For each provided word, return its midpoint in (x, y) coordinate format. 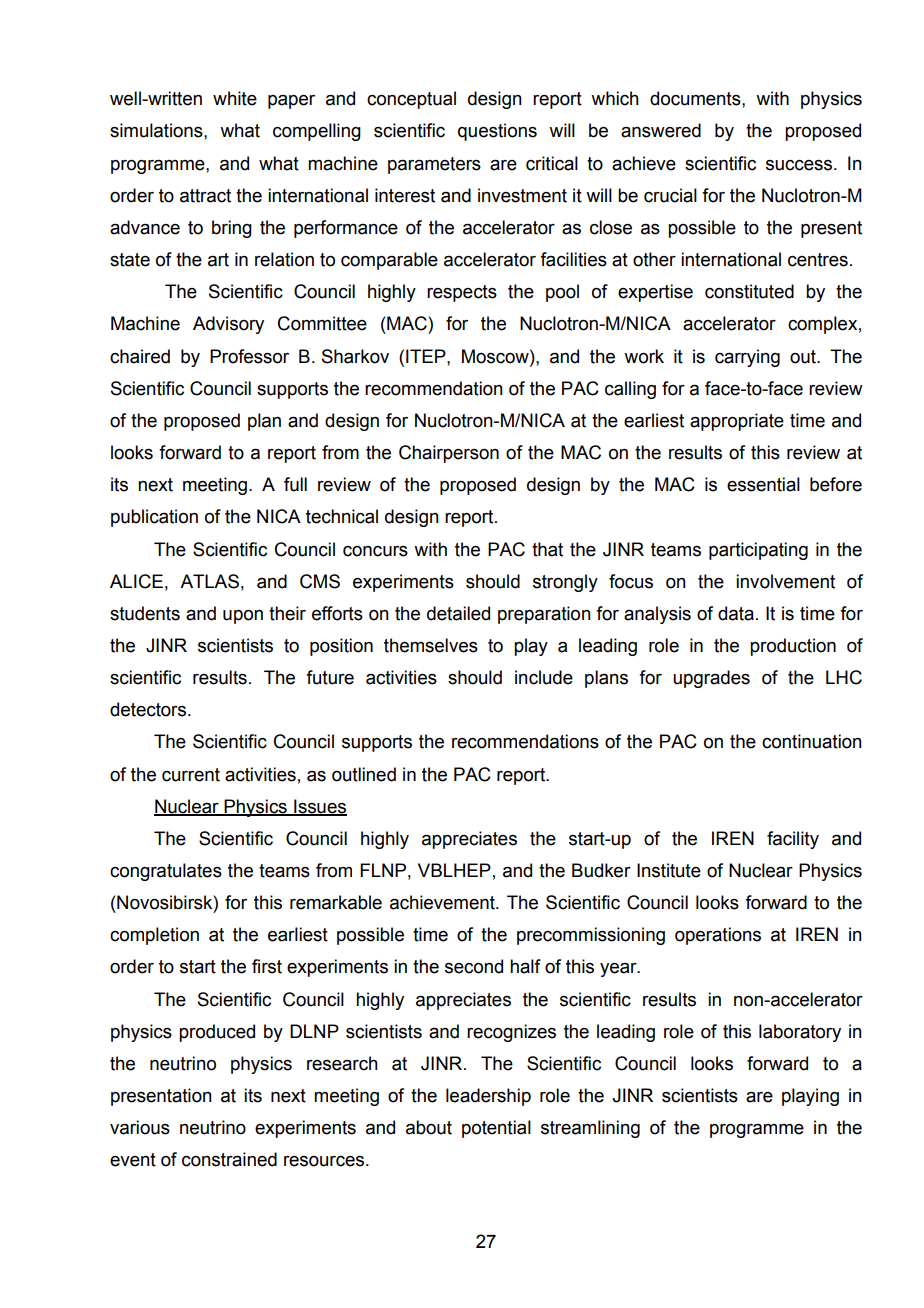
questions (497, 132)
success (800, 165)
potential (496, 1129)
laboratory (800, 1033)
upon (243, 617)
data (736, 613)
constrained (229, 1159)
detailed (458, 613)
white (235, 98)
